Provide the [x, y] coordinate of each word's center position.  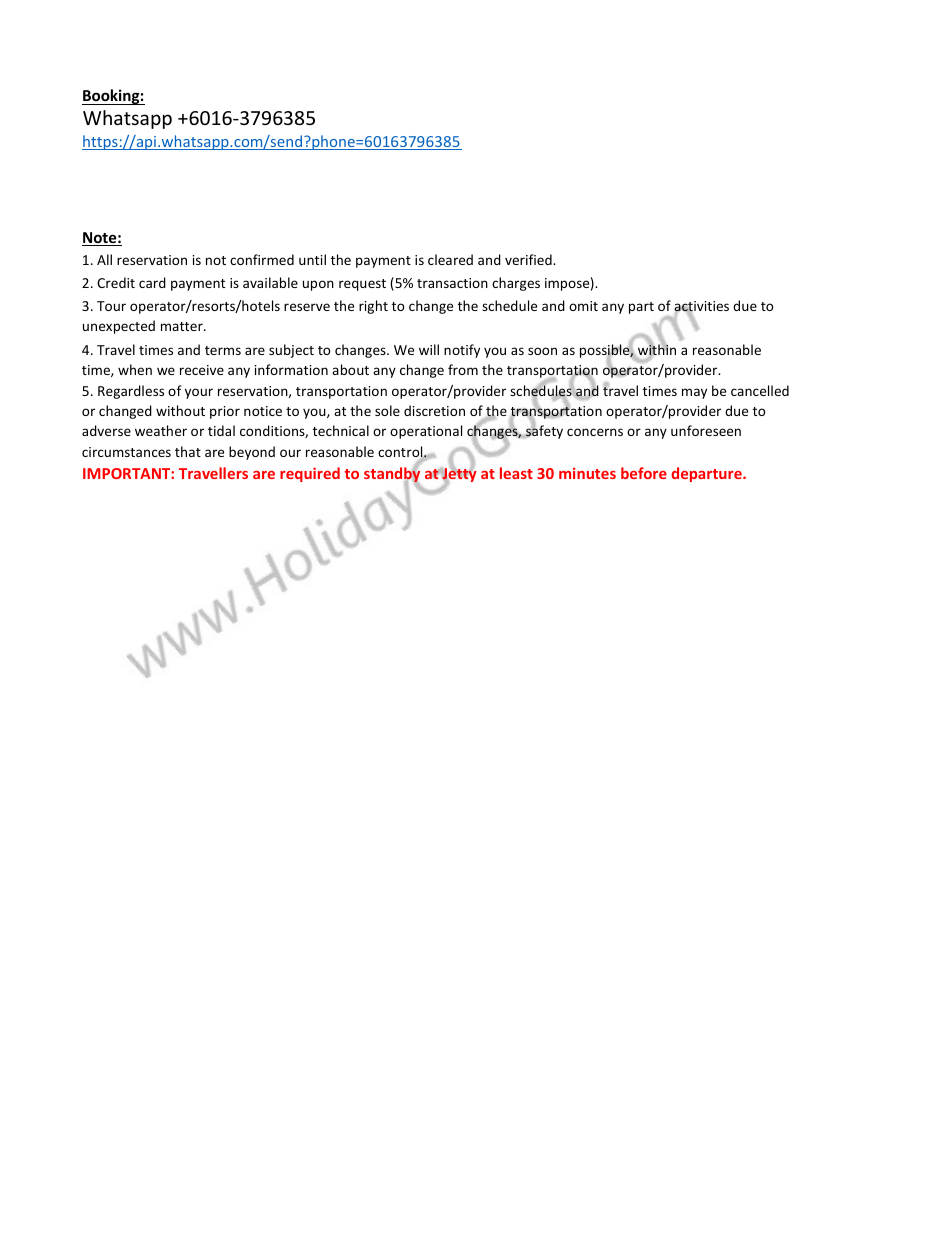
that [188, 451]
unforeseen [706, 430]
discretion [434, 410]
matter [183, 326]
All [104, 259]
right [373, 307]
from [463, 369]
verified [529, 259]
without [180, 410]
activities [701, 307]
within [655, 350]
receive [202, 370]
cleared [450, 259]
